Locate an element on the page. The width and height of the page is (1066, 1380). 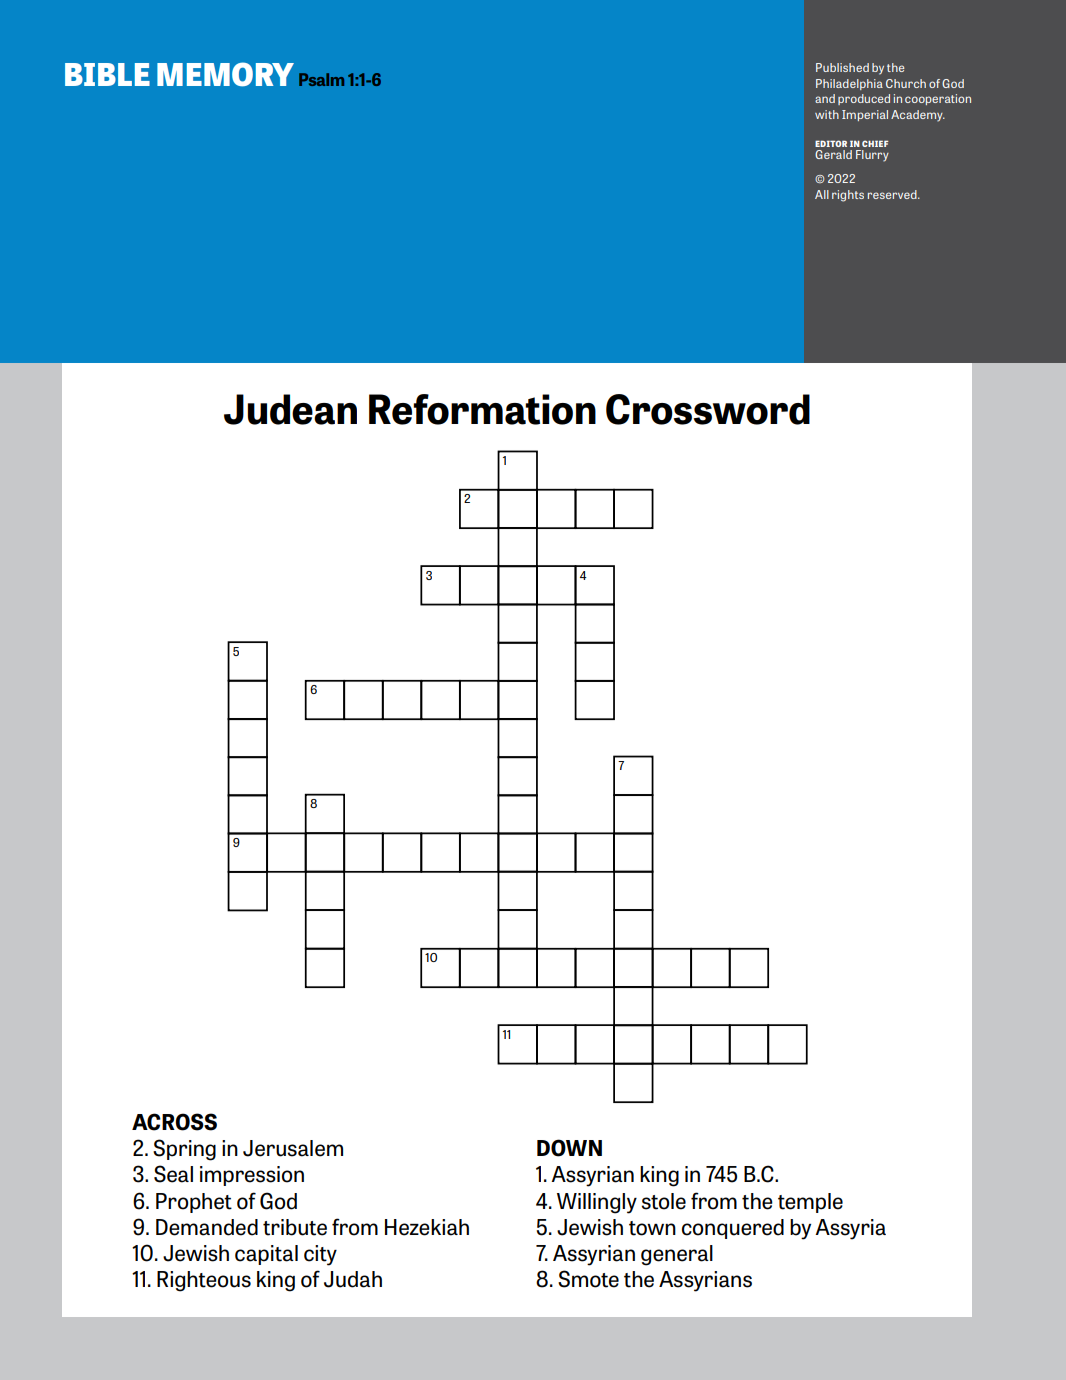
temple is located at coordinates (810, 1203).
